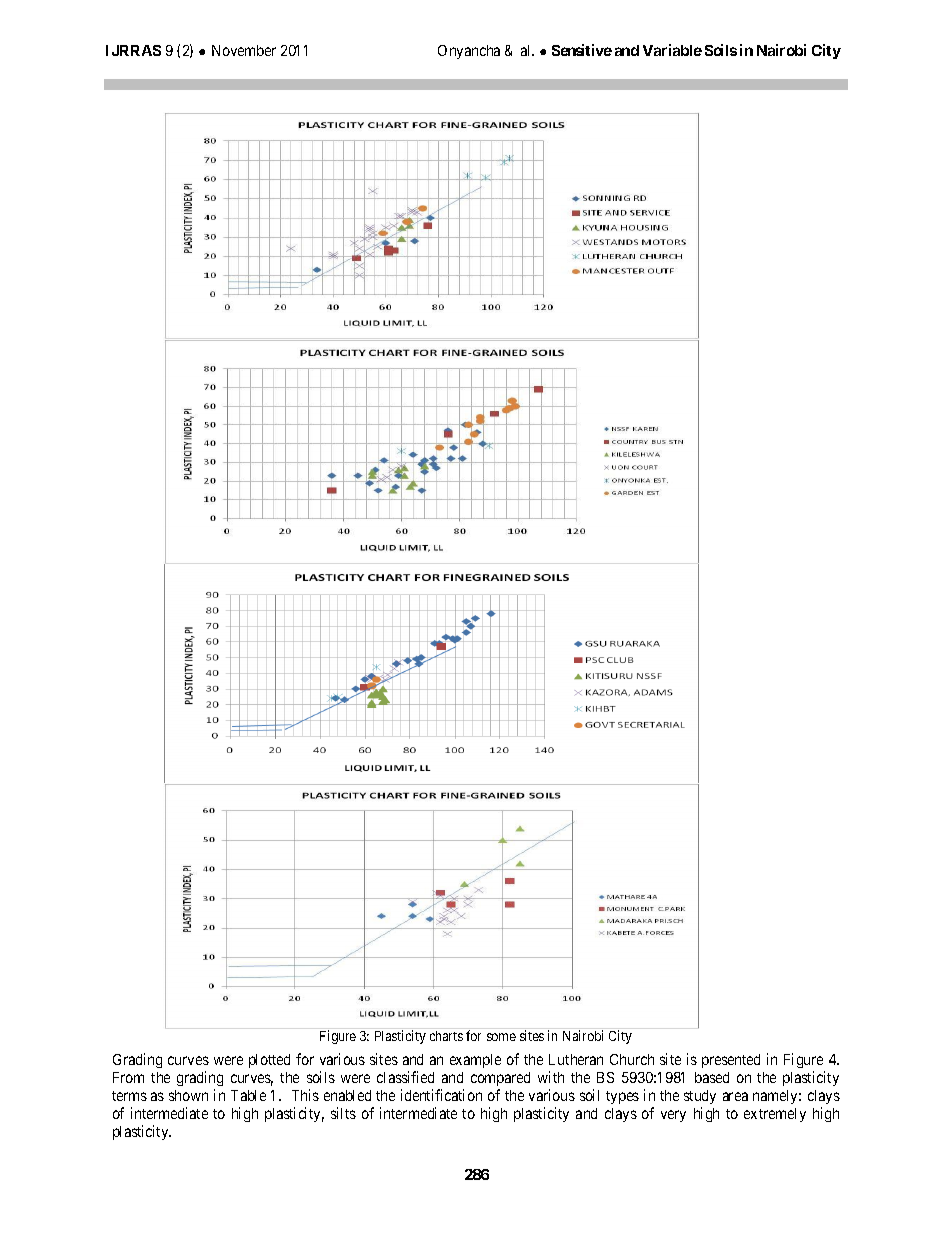 The height and width of the screenshot is (1233, 952). What do you see at coordinates (582, 50) in the screenshot?
I see `Sensitive` at bounding box center [582, 50].
